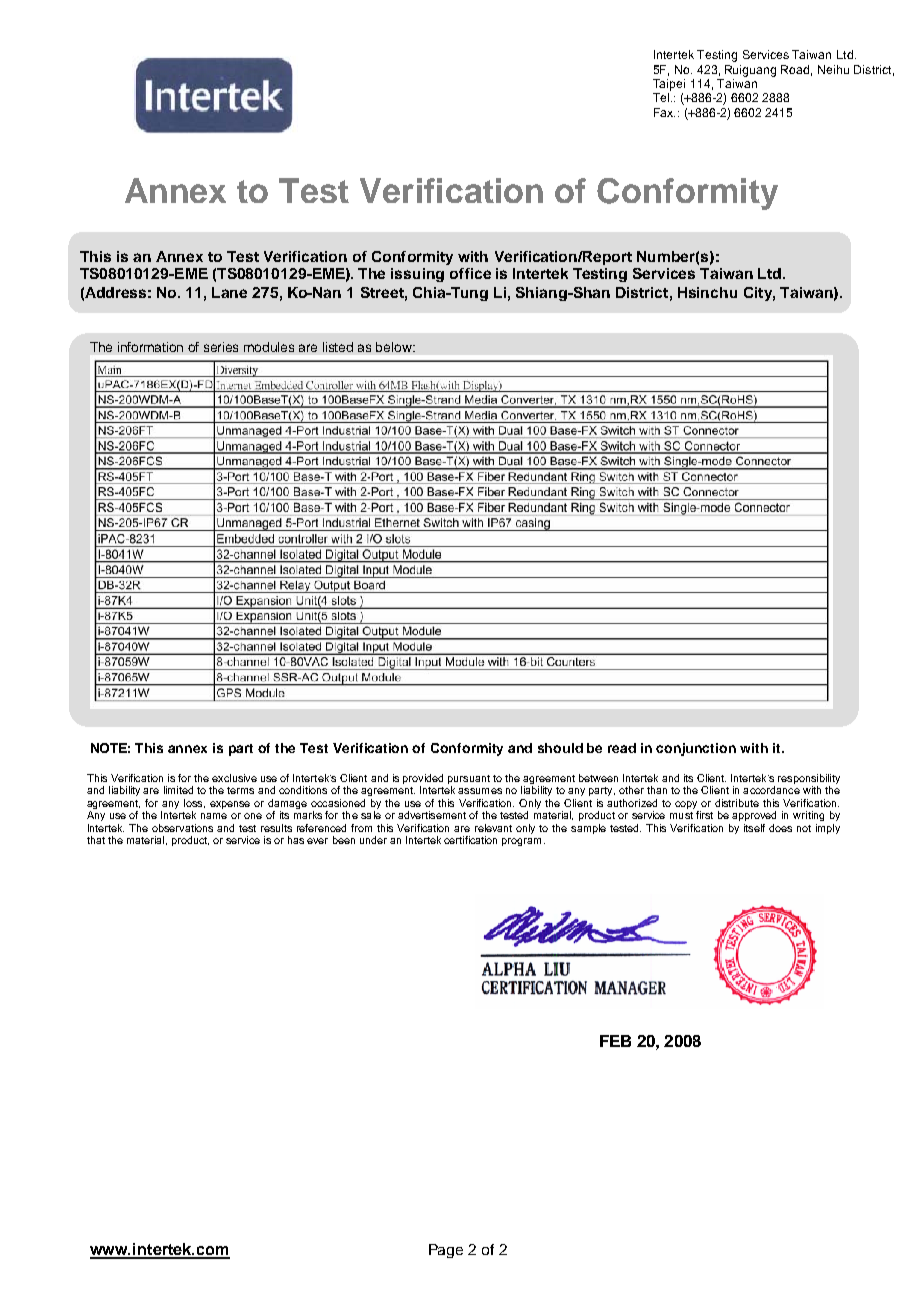 This screenshot has height=1308, width=924. What do you see at coordinates (560, 748) in the screenshot?
I see `should` at bounding box center [560, 748].
